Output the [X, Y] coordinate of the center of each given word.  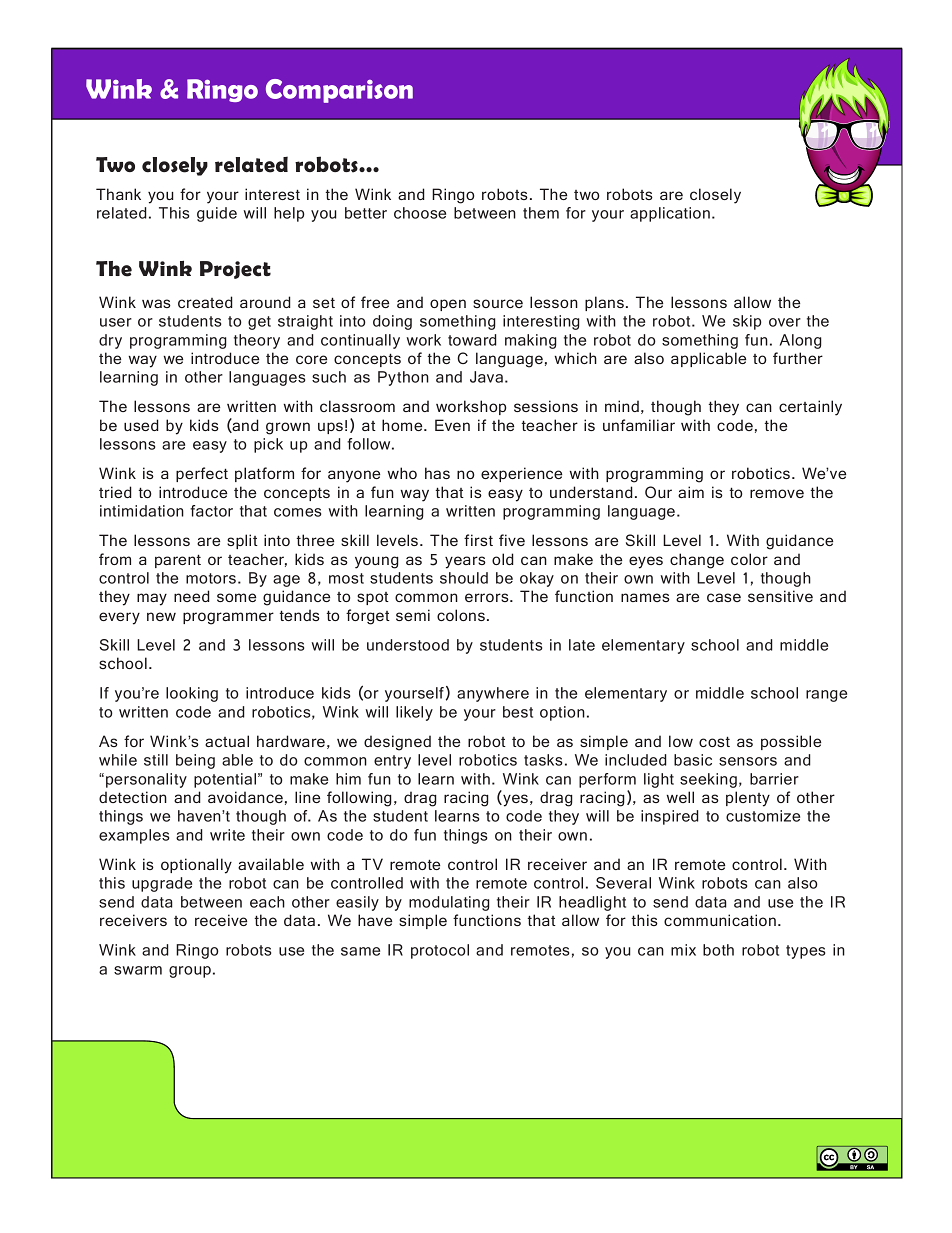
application [670, 214]
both [718, 950]
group [190, 972]
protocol [440, 951]
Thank [118, 194]
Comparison [339, 91]
